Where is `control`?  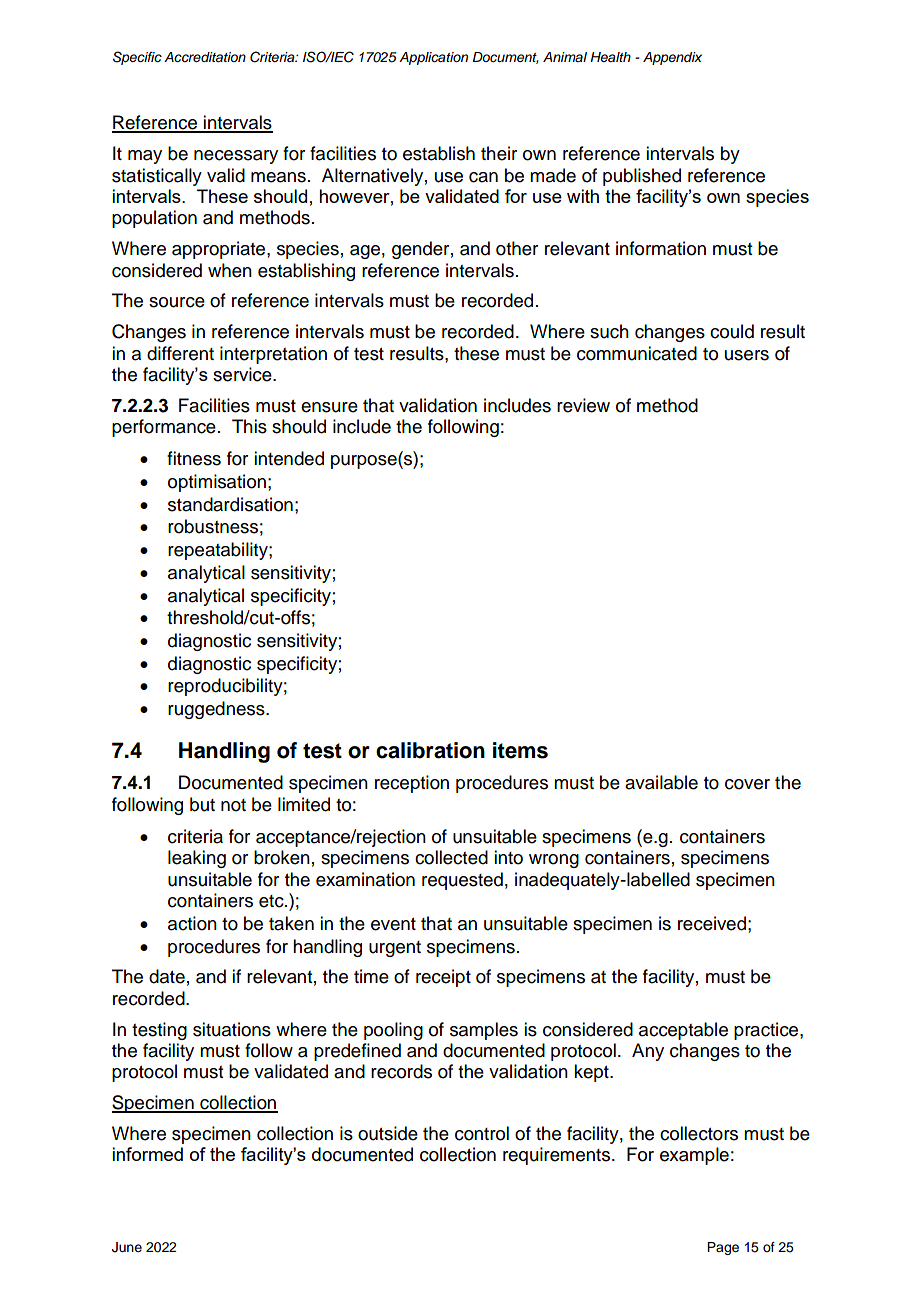
control is located at coordinates (482, 1133).
